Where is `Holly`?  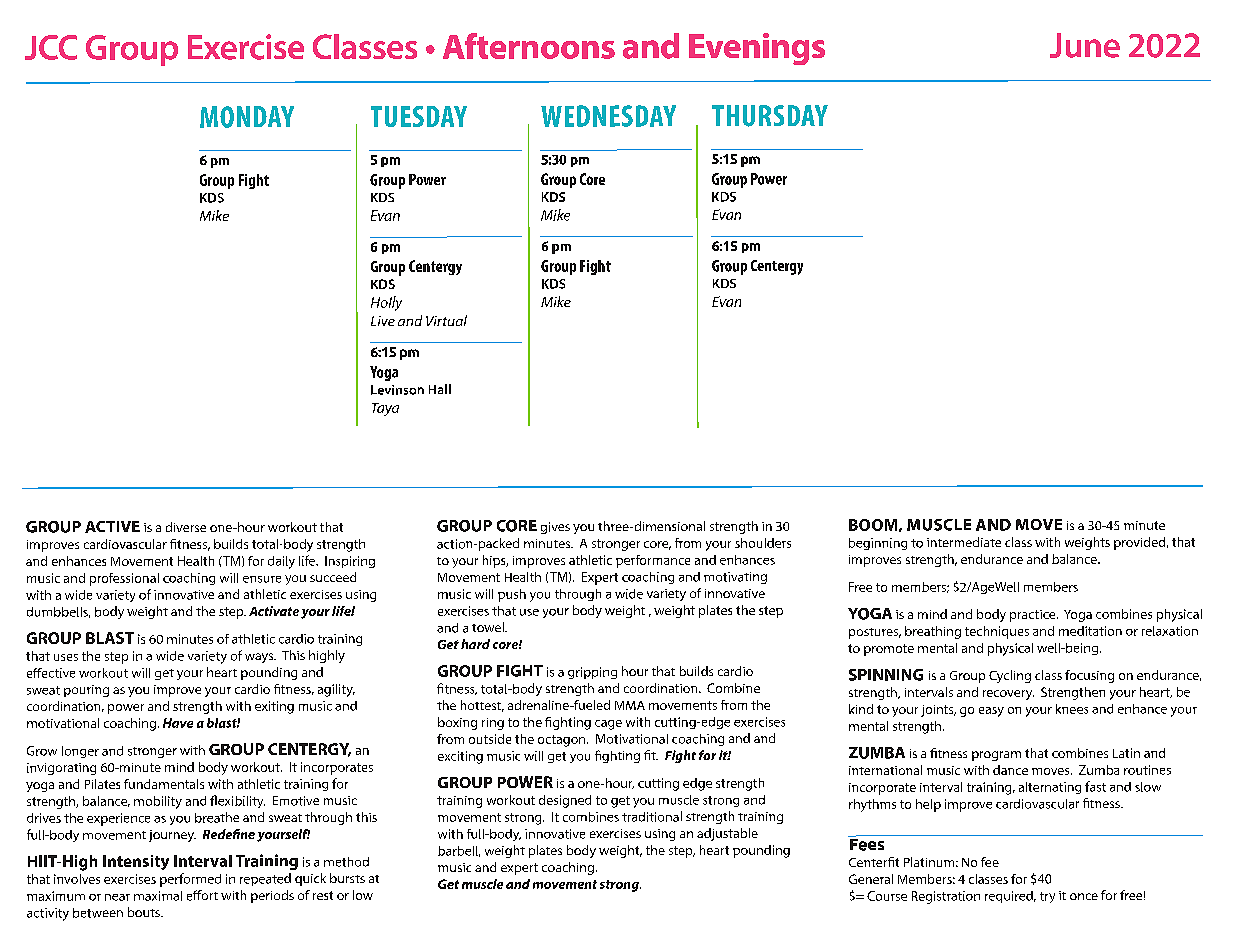
Holly is located at coordinates (386, 303).
